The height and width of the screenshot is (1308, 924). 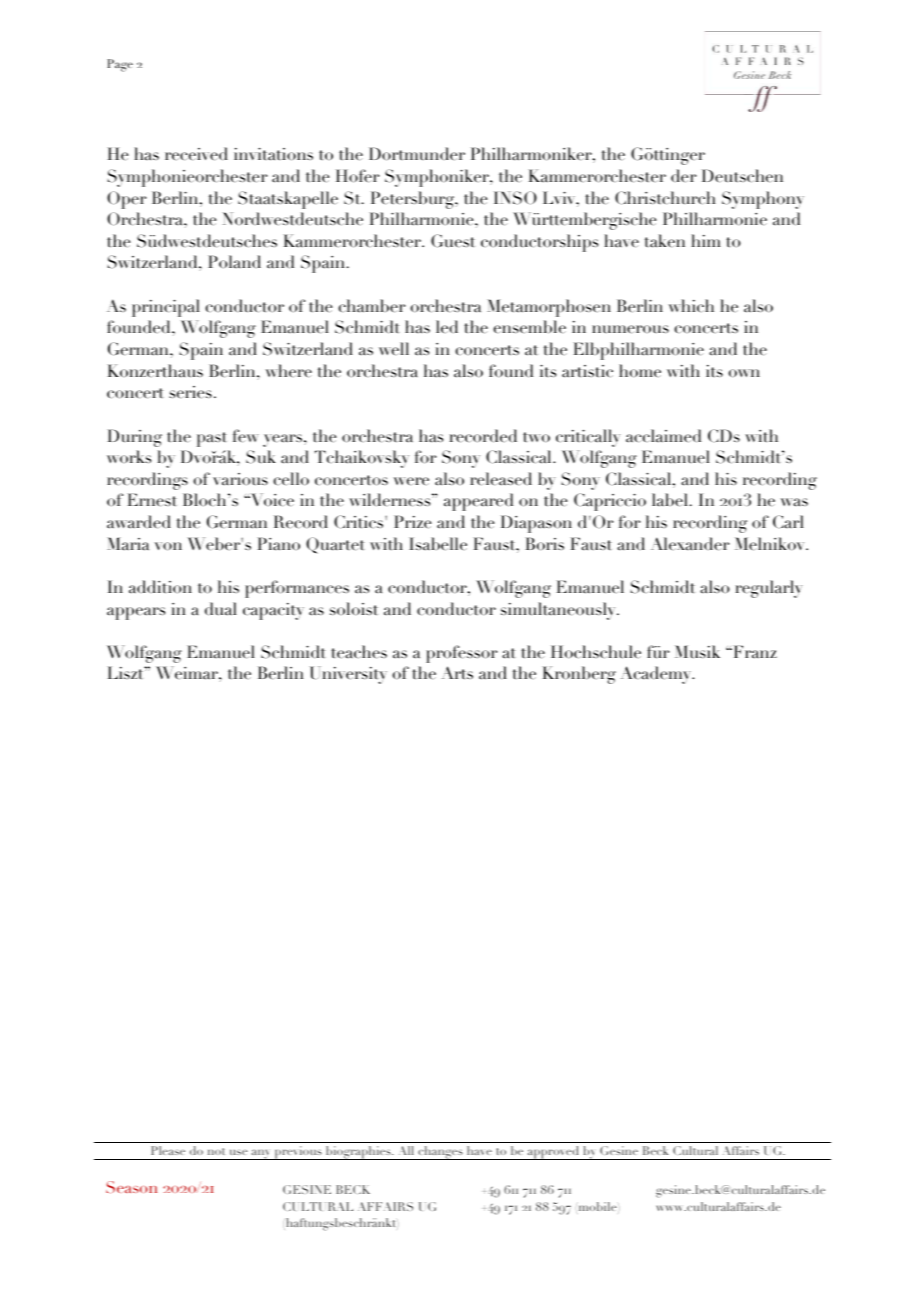 I want to click on Academy, so click(x=657, y=675).
